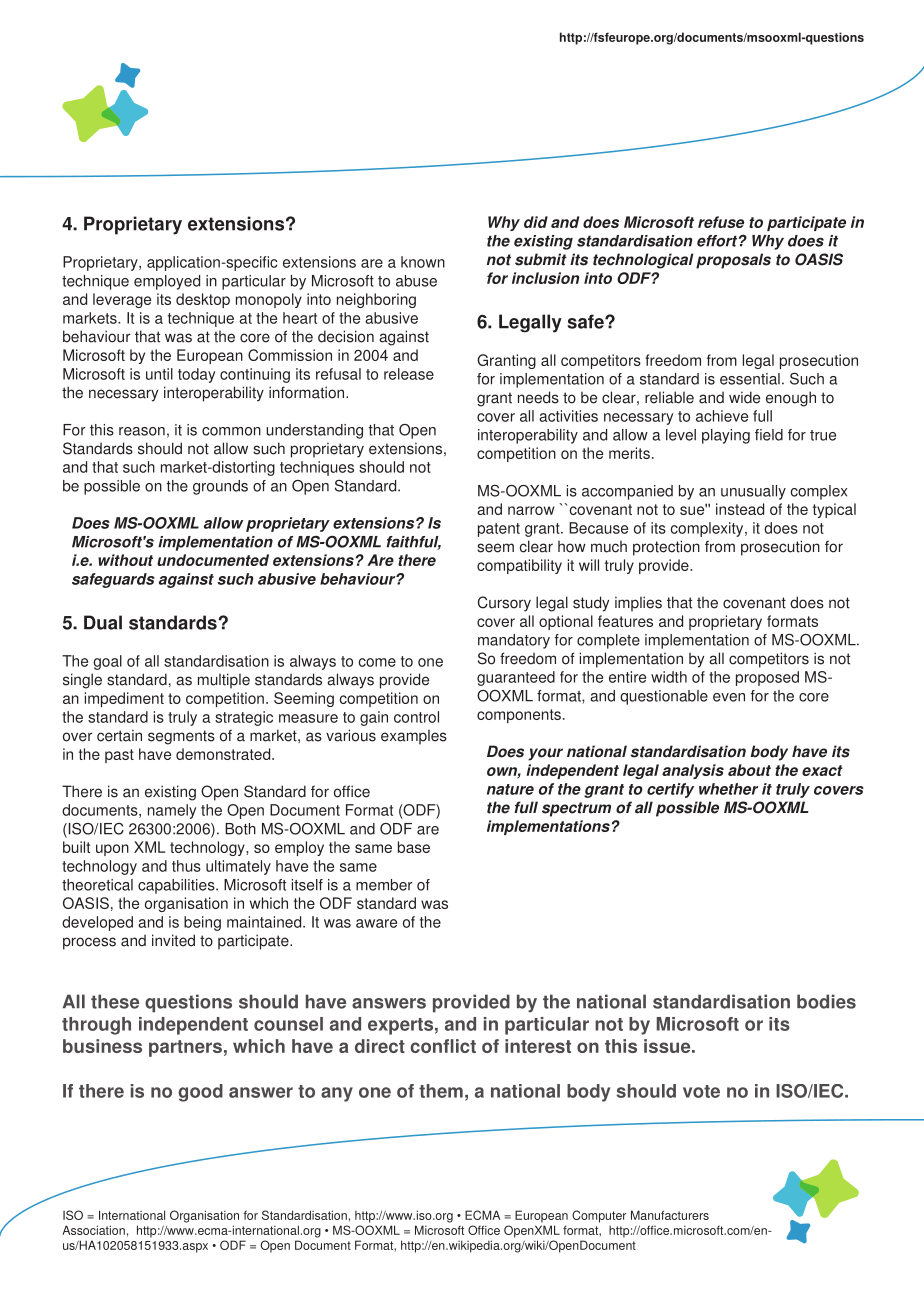 Image resolution: width=924 pixels, height=1308 pixels. Describe the element at coordinates (203, 300) in the document. I see `desktop` at that location.
